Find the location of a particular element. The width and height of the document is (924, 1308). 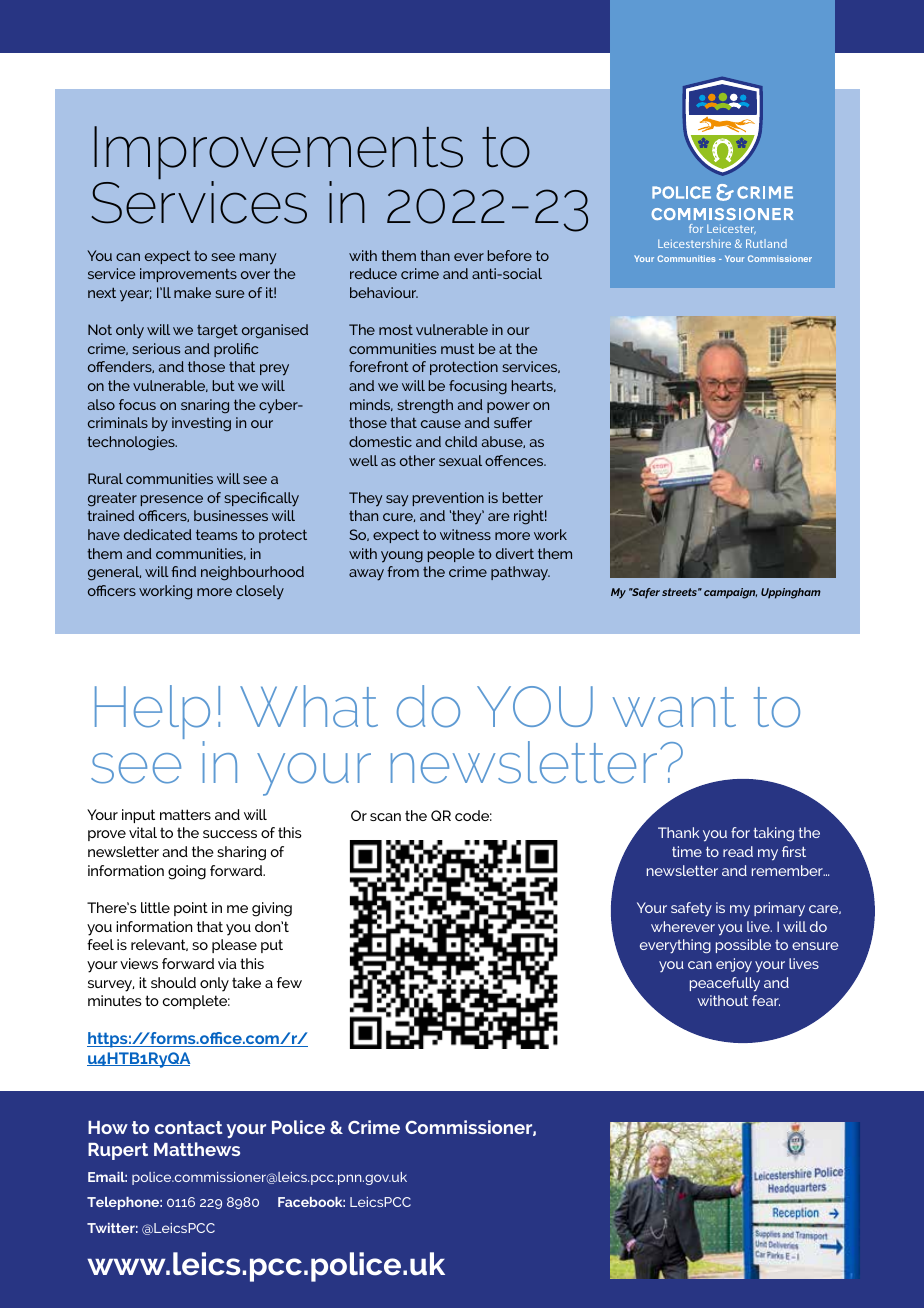

Matthews is located at coordinates (197, 1149).
